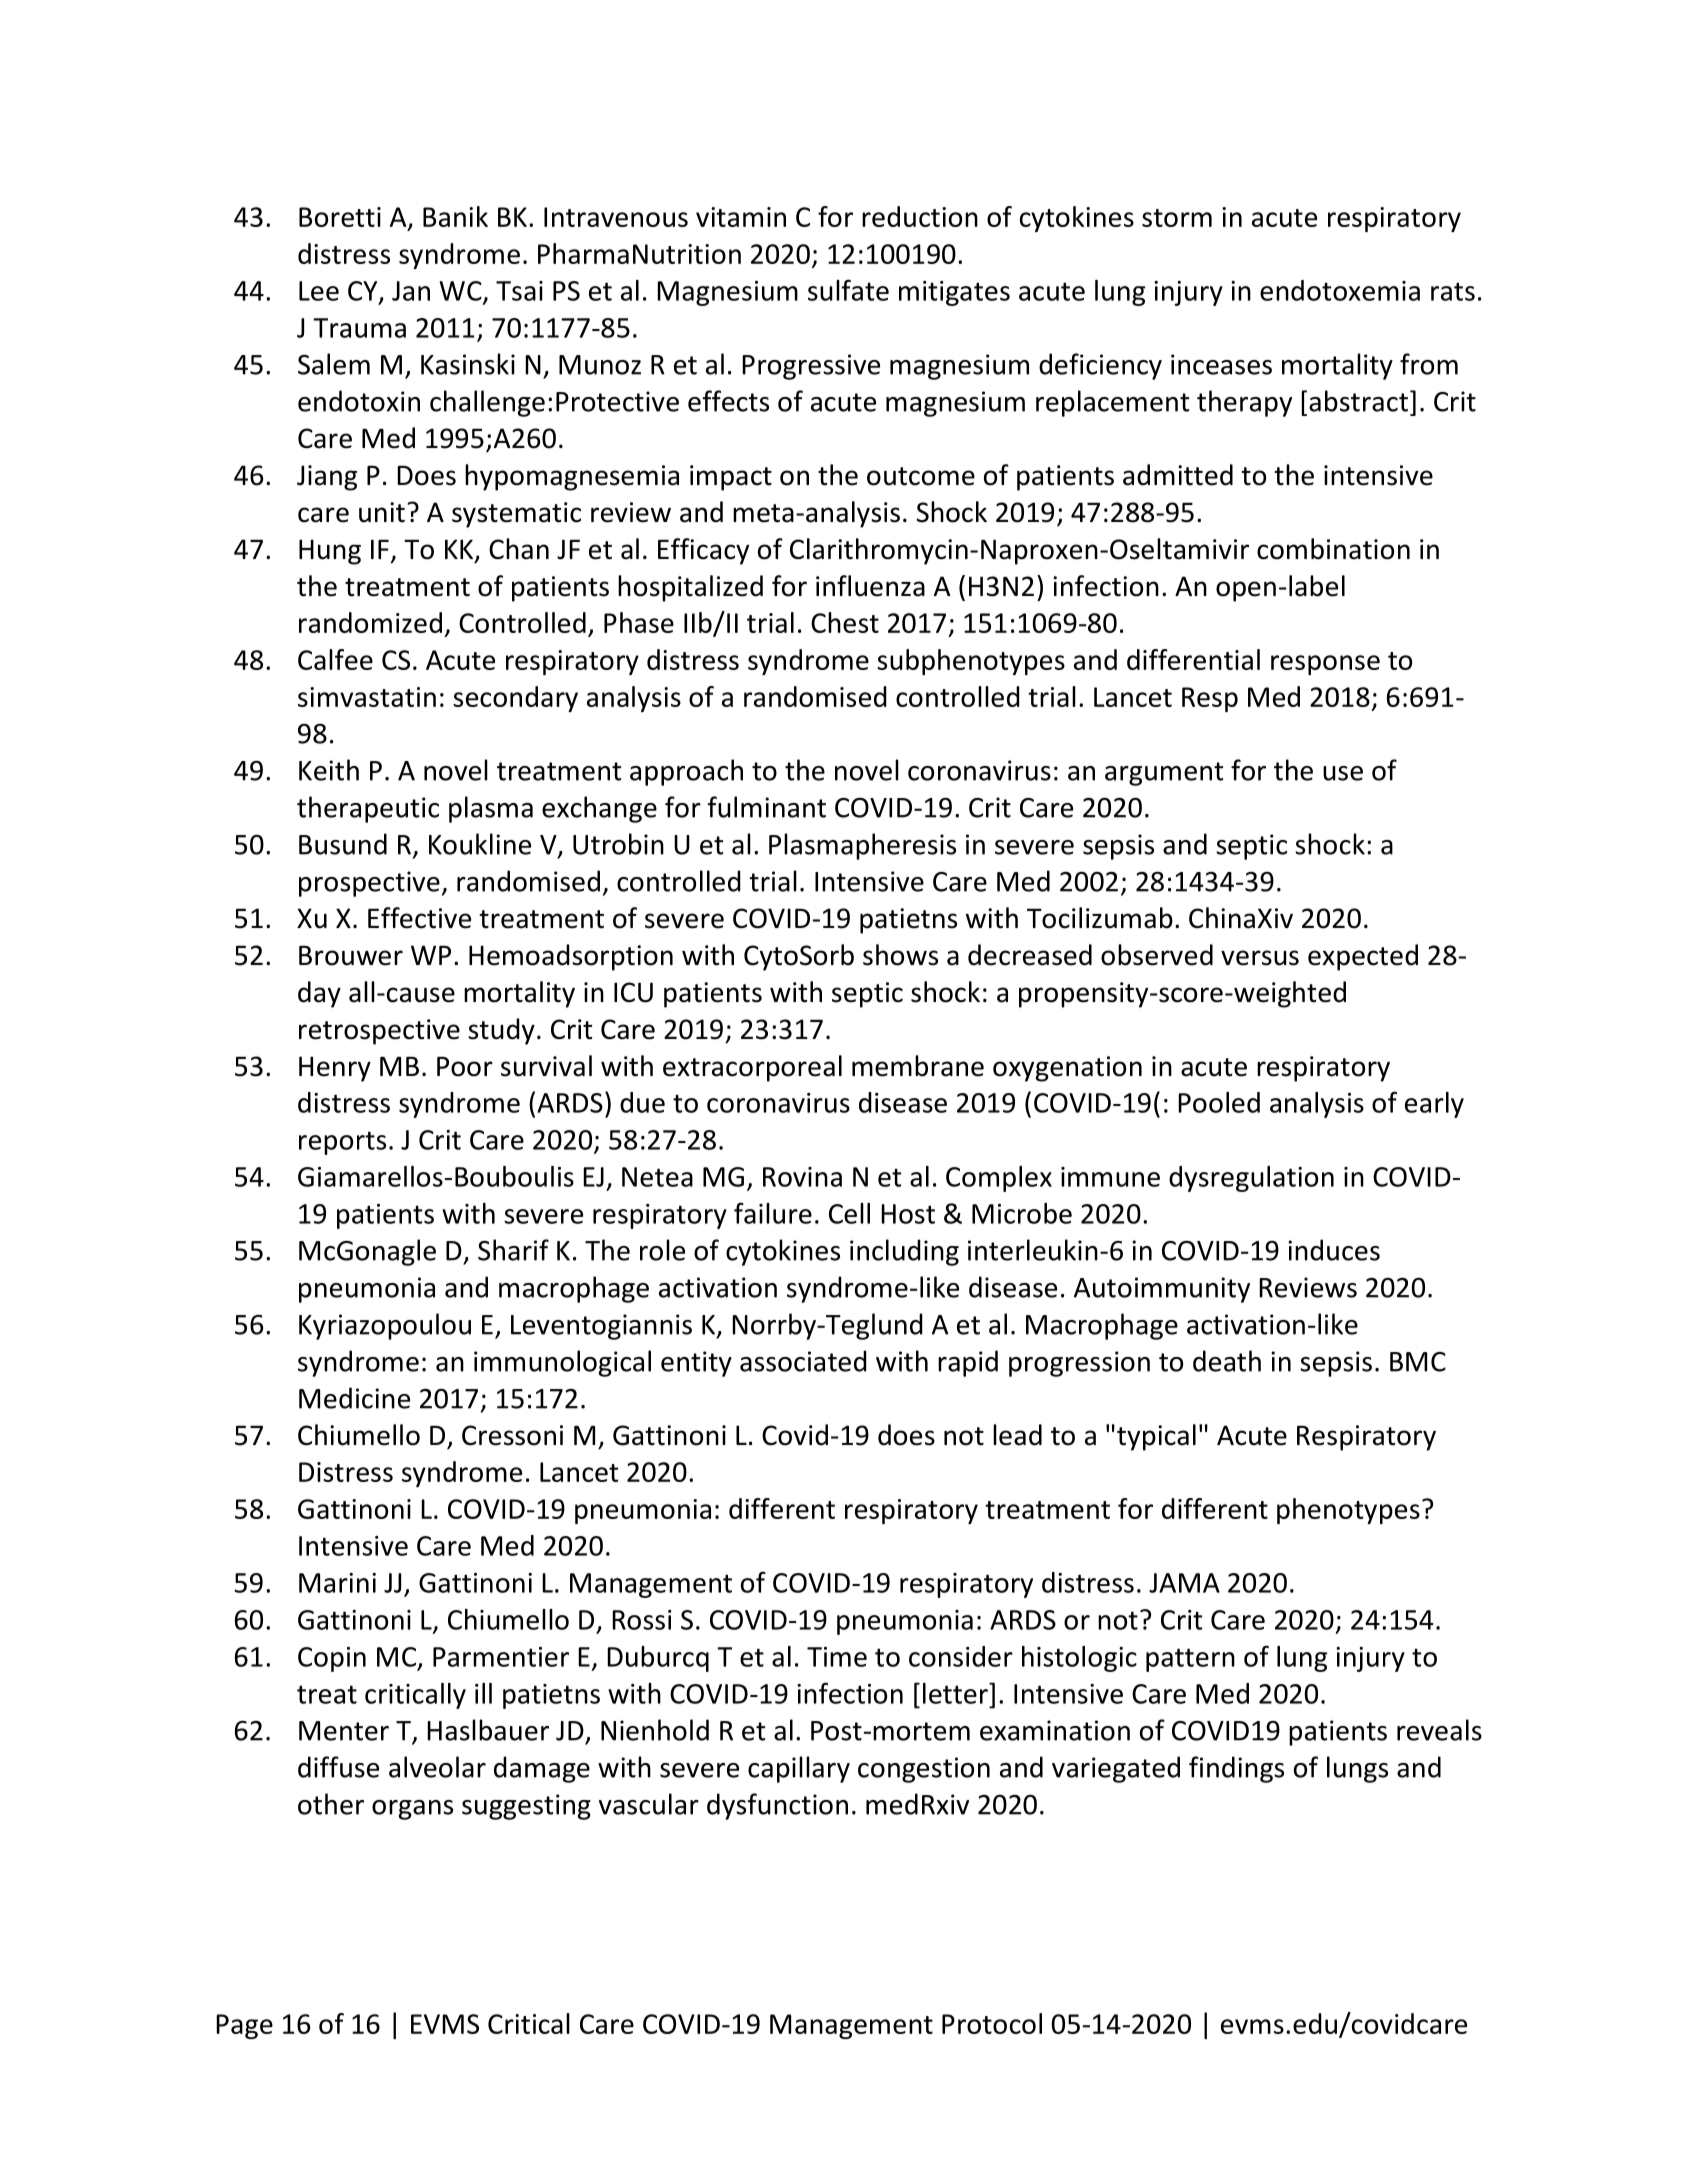 The width and height of the image is (1683, 2178). Describe the element at coordinates (437, 1767) in the image. I see `alveolar` at that location.
